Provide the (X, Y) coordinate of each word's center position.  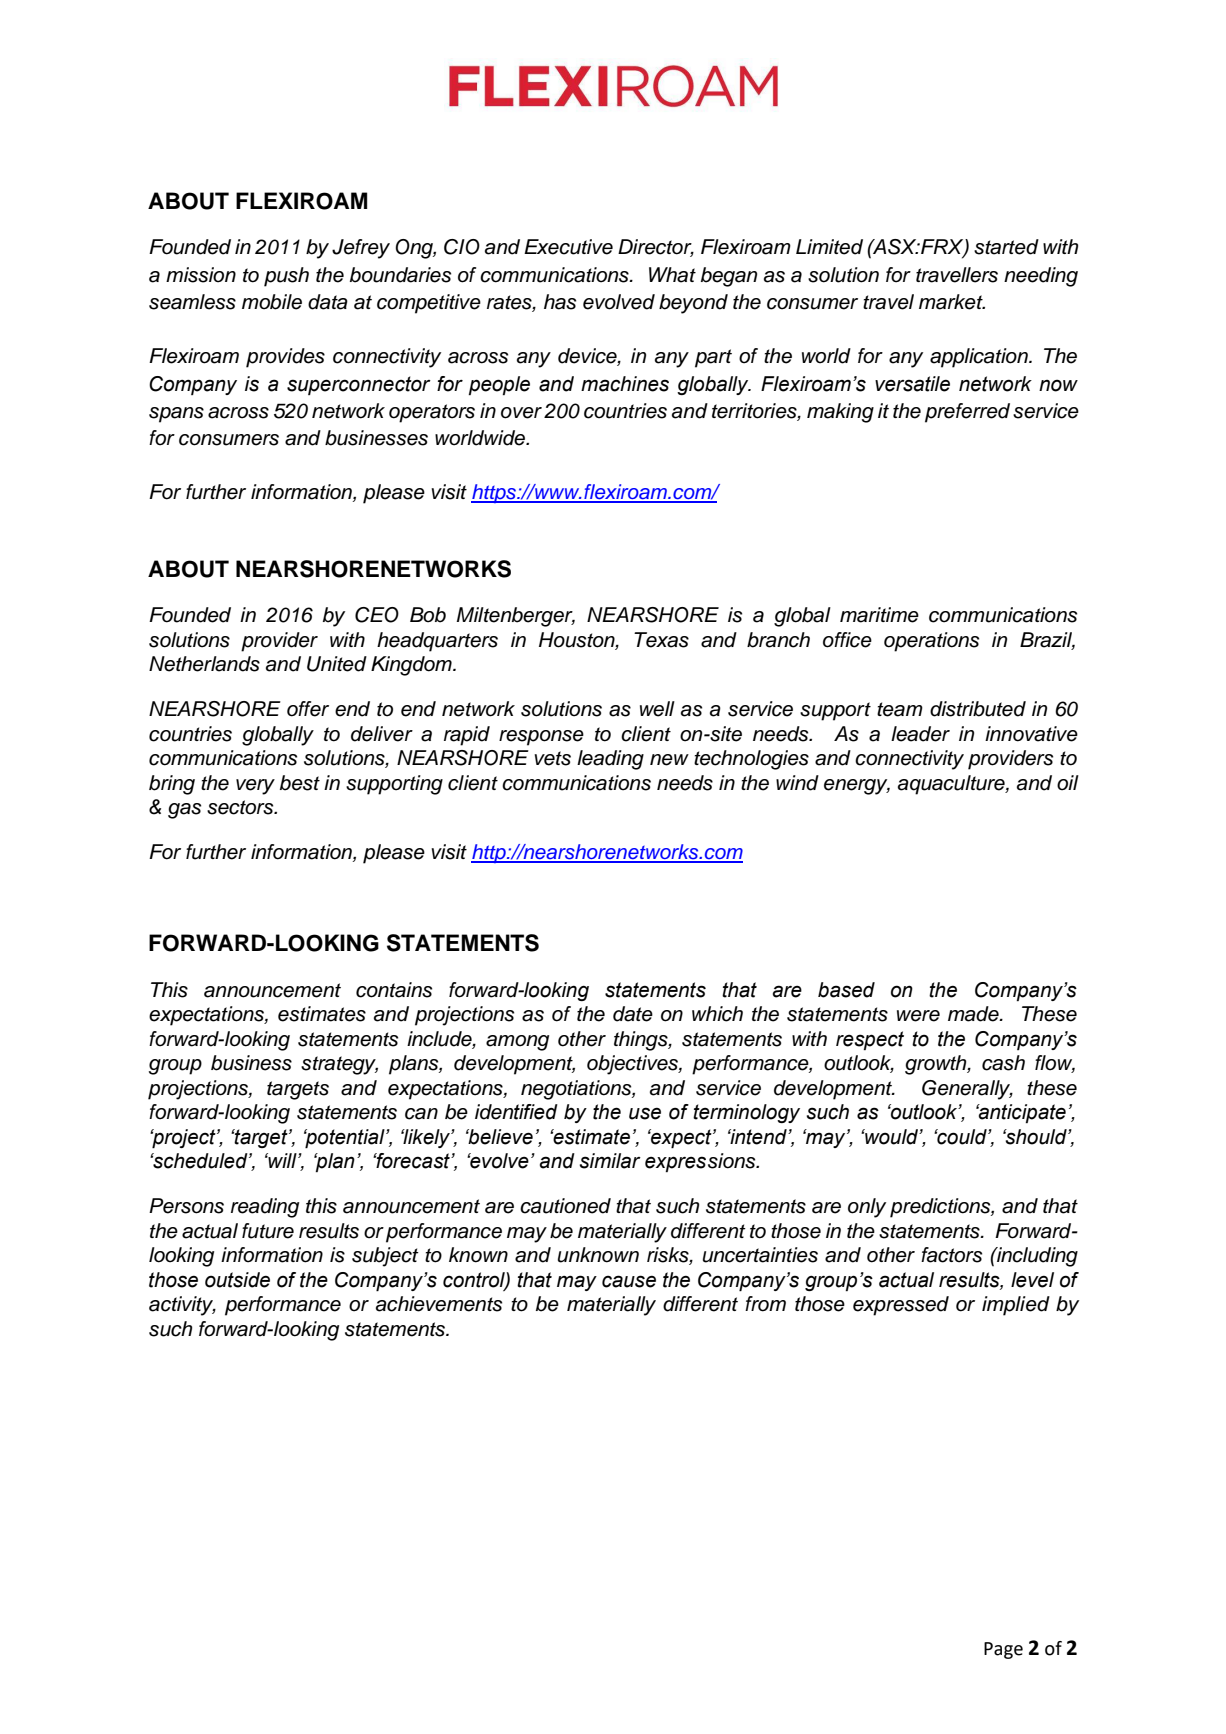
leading (610, 760)
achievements (439, 1304)
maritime (879, 615)
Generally (967, 1090)
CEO (377, 615)
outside (237, 1280)
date (633, 1014)
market (952, 302)
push (286, 277)
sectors (241, 807)
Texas (661, 640)
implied (1016, 1306)
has (560, 302)
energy (857, 787)
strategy (339, 1065)
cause (629, 1281)
